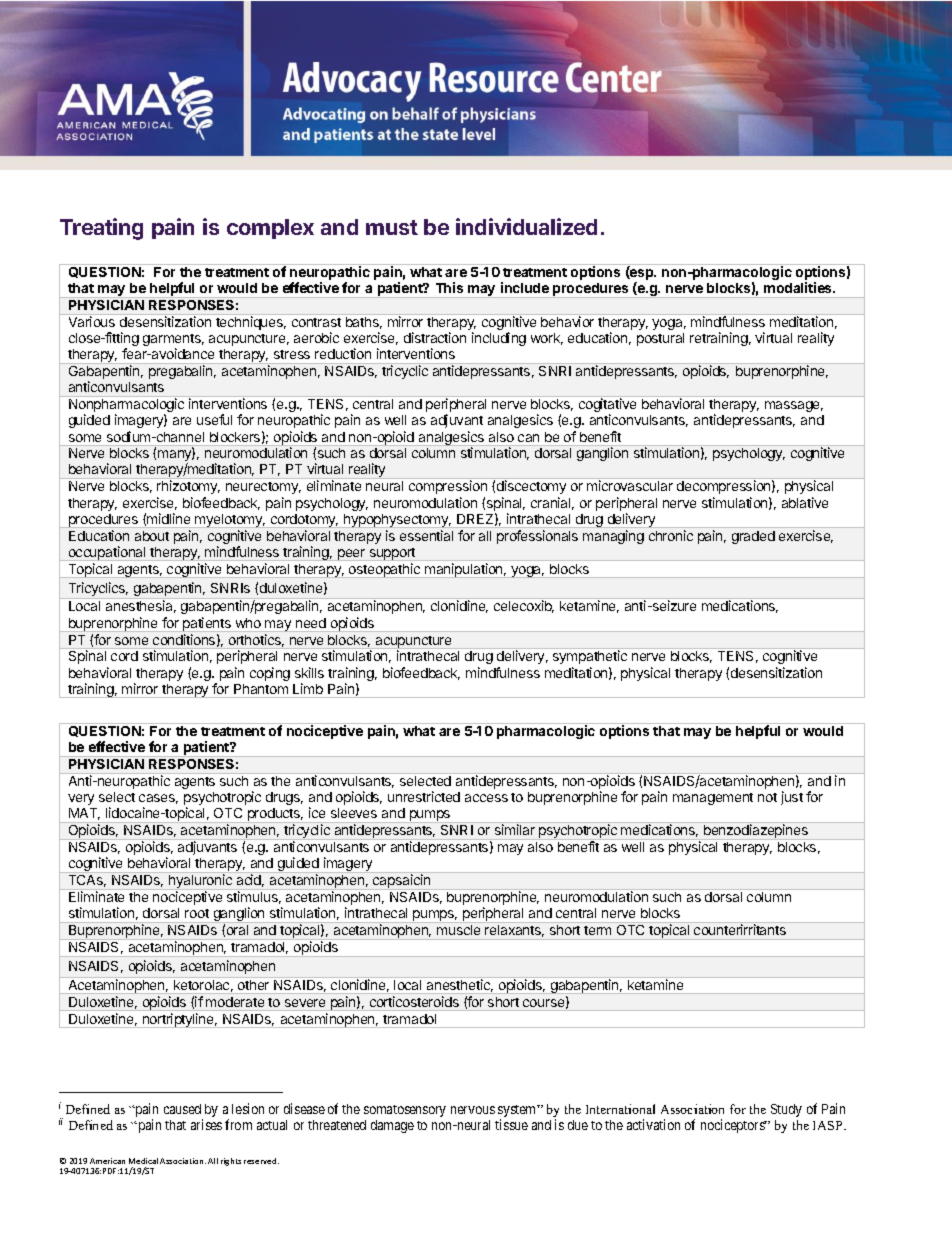  Describe the element at coordinates (426, 535) in the image. I see `essential` at that location.
